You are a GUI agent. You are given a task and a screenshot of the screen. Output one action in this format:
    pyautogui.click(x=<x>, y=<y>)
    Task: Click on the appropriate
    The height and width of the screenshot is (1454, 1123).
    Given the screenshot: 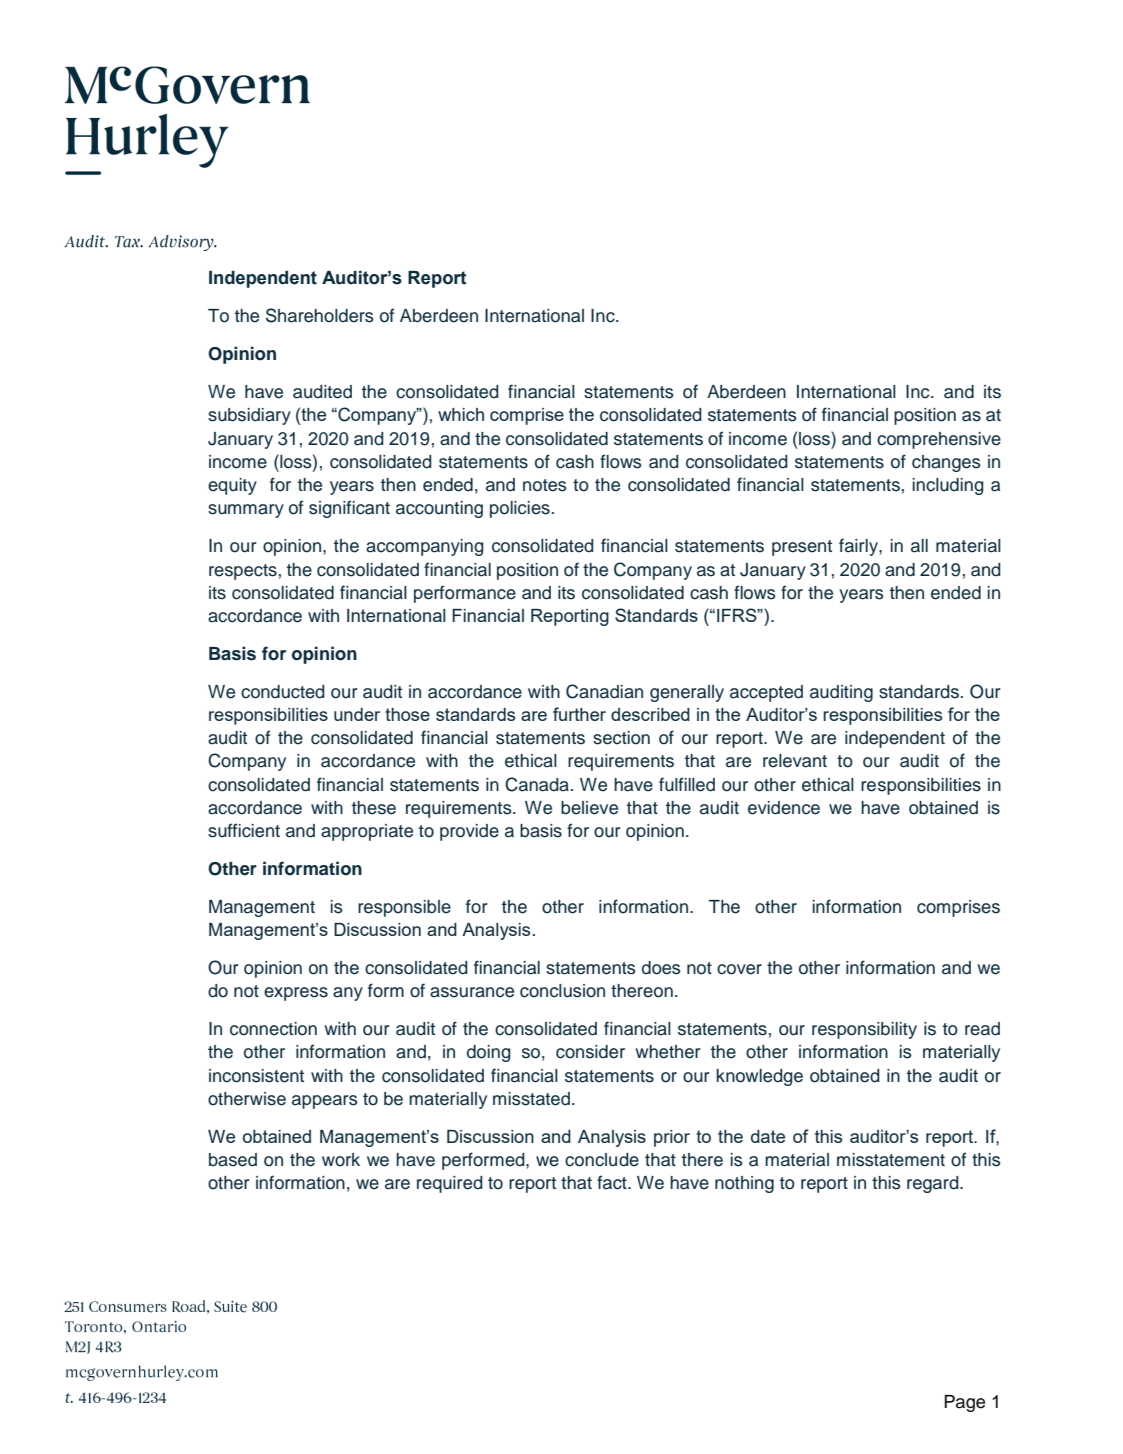 What is the action you would take?
    pyautogui.click(x=367, y=832)
